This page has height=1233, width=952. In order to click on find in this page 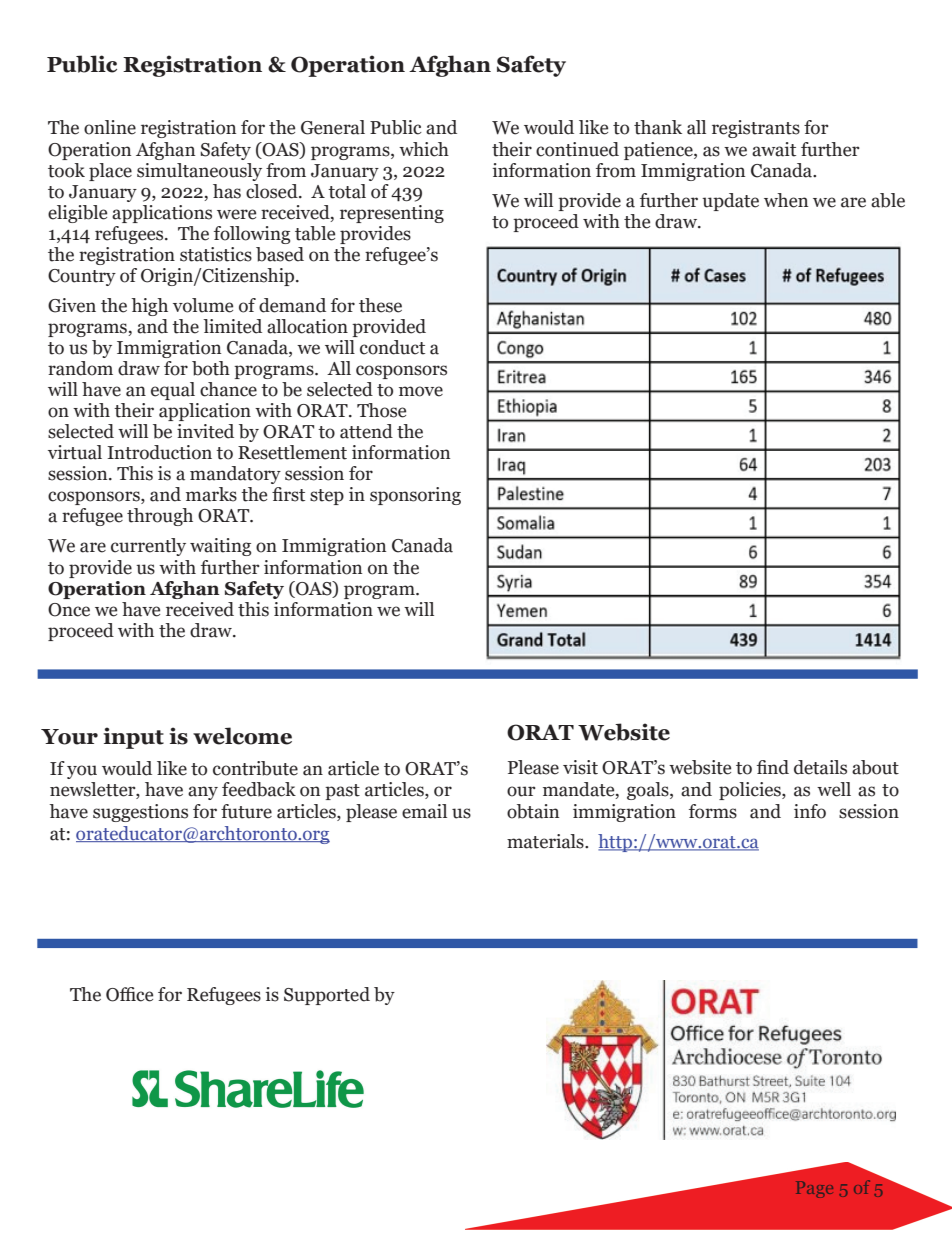, I will do `click(773, 767)`.
